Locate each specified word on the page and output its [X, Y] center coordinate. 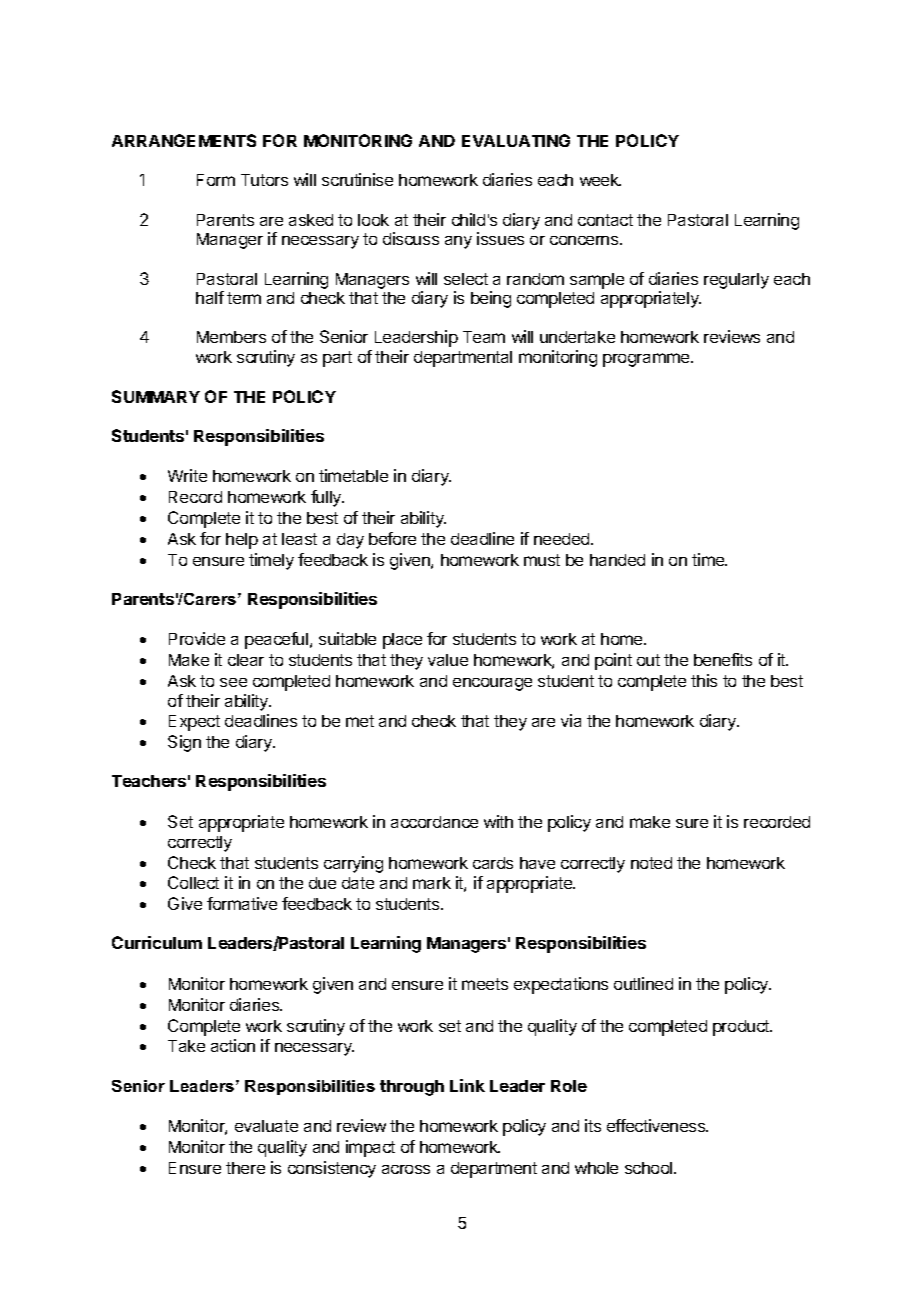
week [600, 180]
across [406, 1169]
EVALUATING [516, 140]
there [245, 1168]
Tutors [264, 180]
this [704, 680]
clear [246, 660]
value [448, 660]
